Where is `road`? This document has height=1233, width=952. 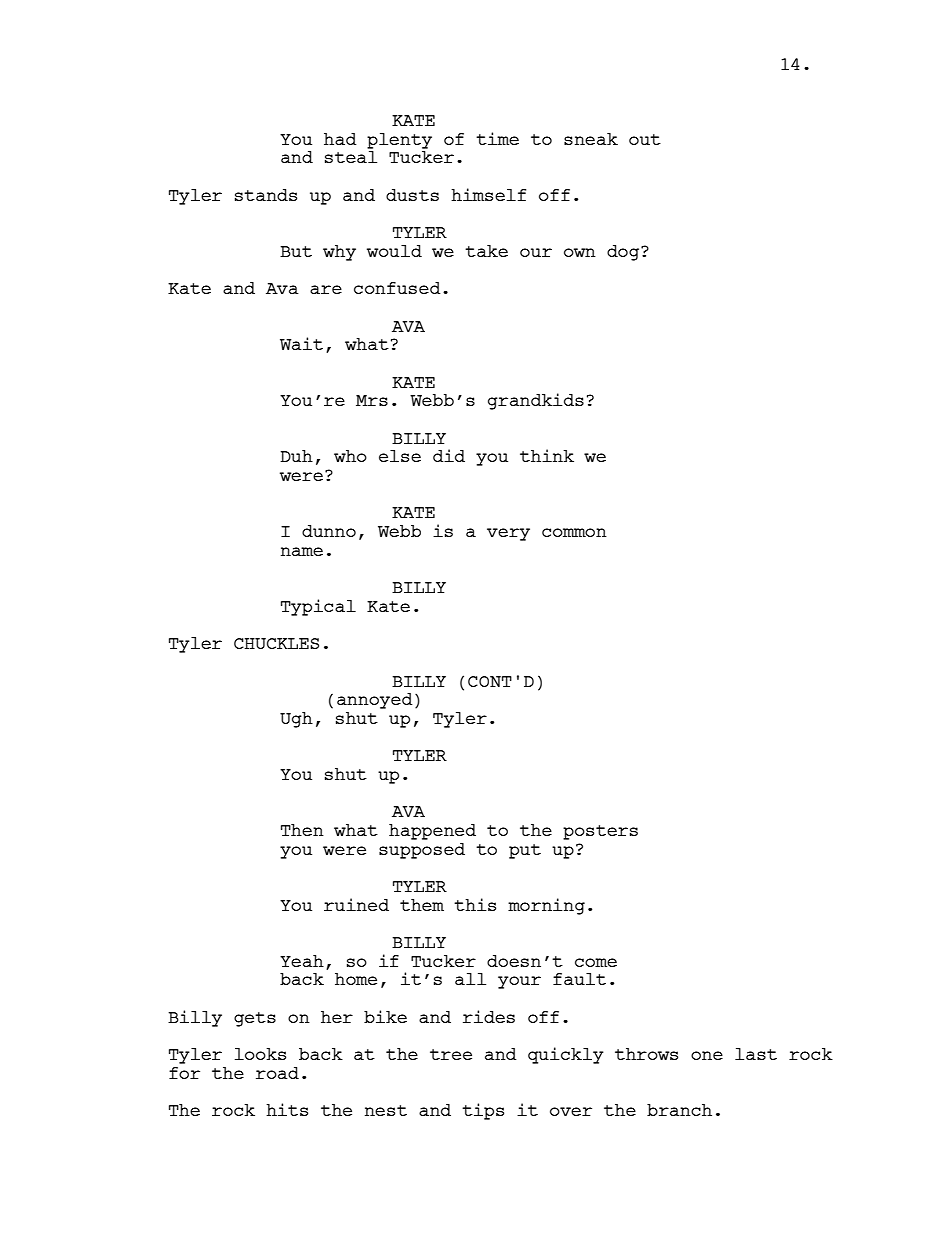
road is located at coordinates (277, 1073).
